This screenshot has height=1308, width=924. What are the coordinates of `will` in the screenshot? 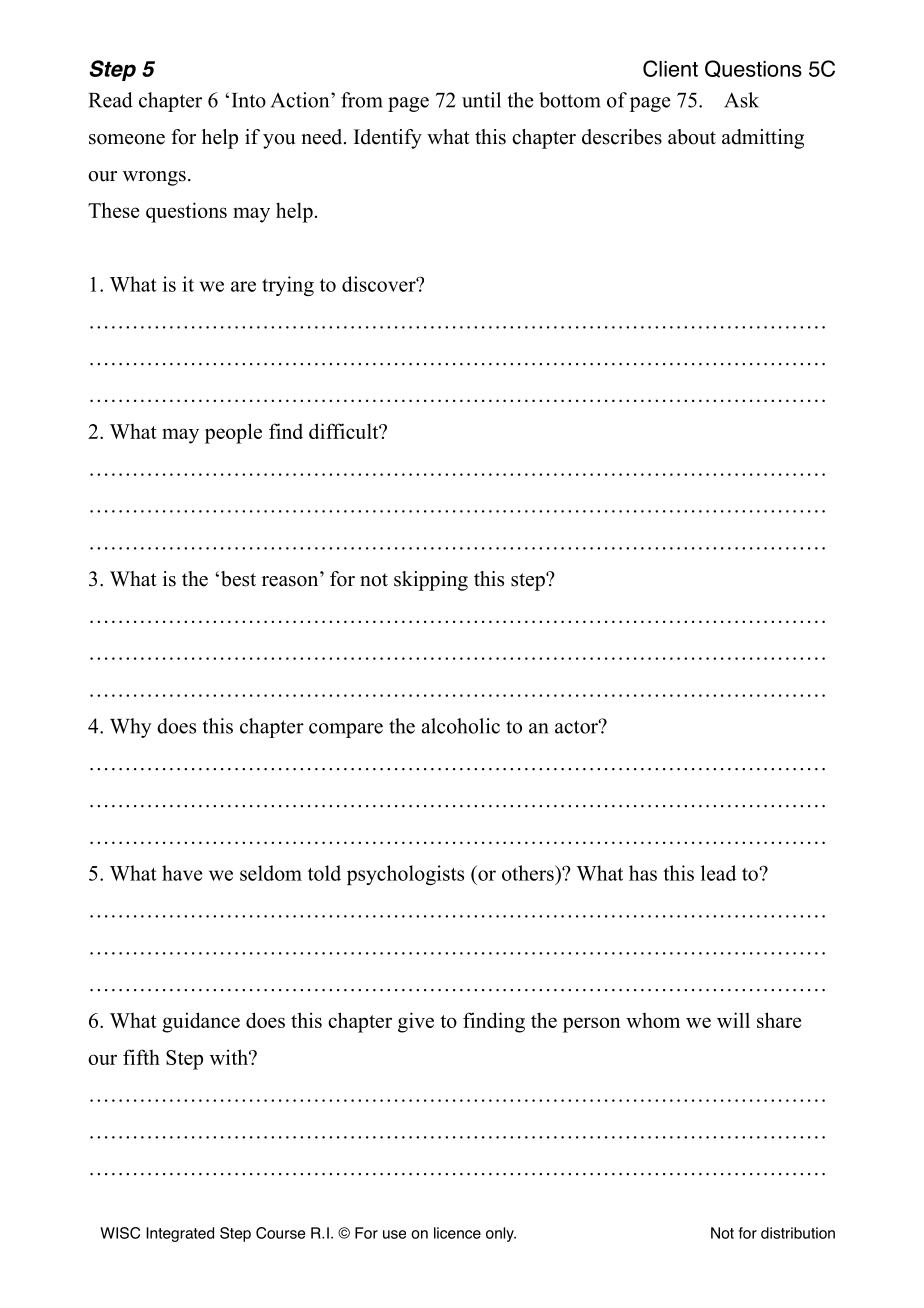 It's located at (733, 1020).
